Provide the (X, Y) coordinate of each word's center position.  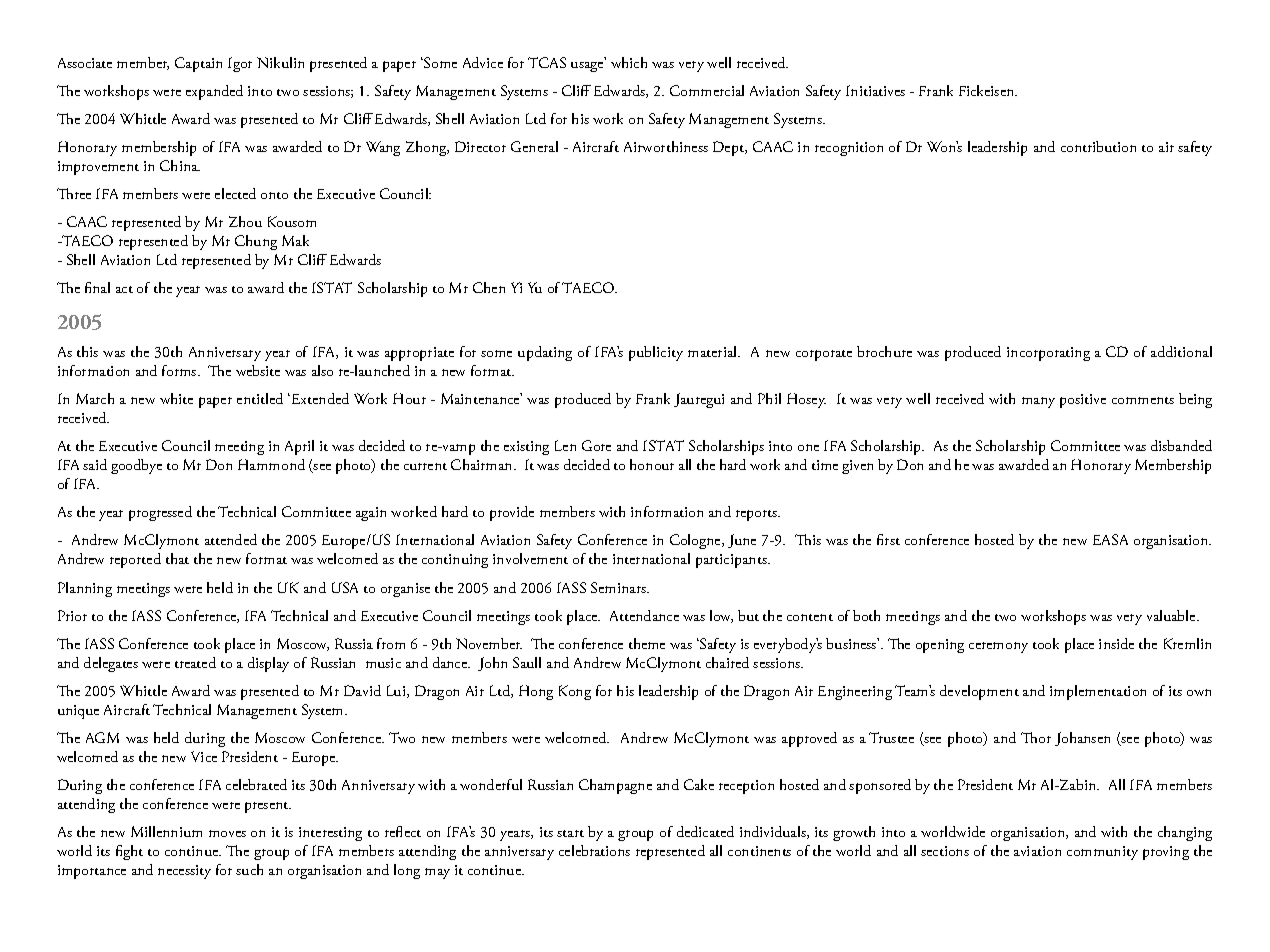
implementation (1098, 692)
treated (195, 662)
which (629, 62)
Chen (489, 287)
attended (231, 539)
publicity (656, 353)
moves (227, 833)
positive (1083, 401)
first (888, 539)
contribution (1098, 146)
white (176, 398)
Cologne (696, 541)
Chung (256, 242)
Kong (575, 692)
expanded (214, 92)
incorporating (1048, 354)
